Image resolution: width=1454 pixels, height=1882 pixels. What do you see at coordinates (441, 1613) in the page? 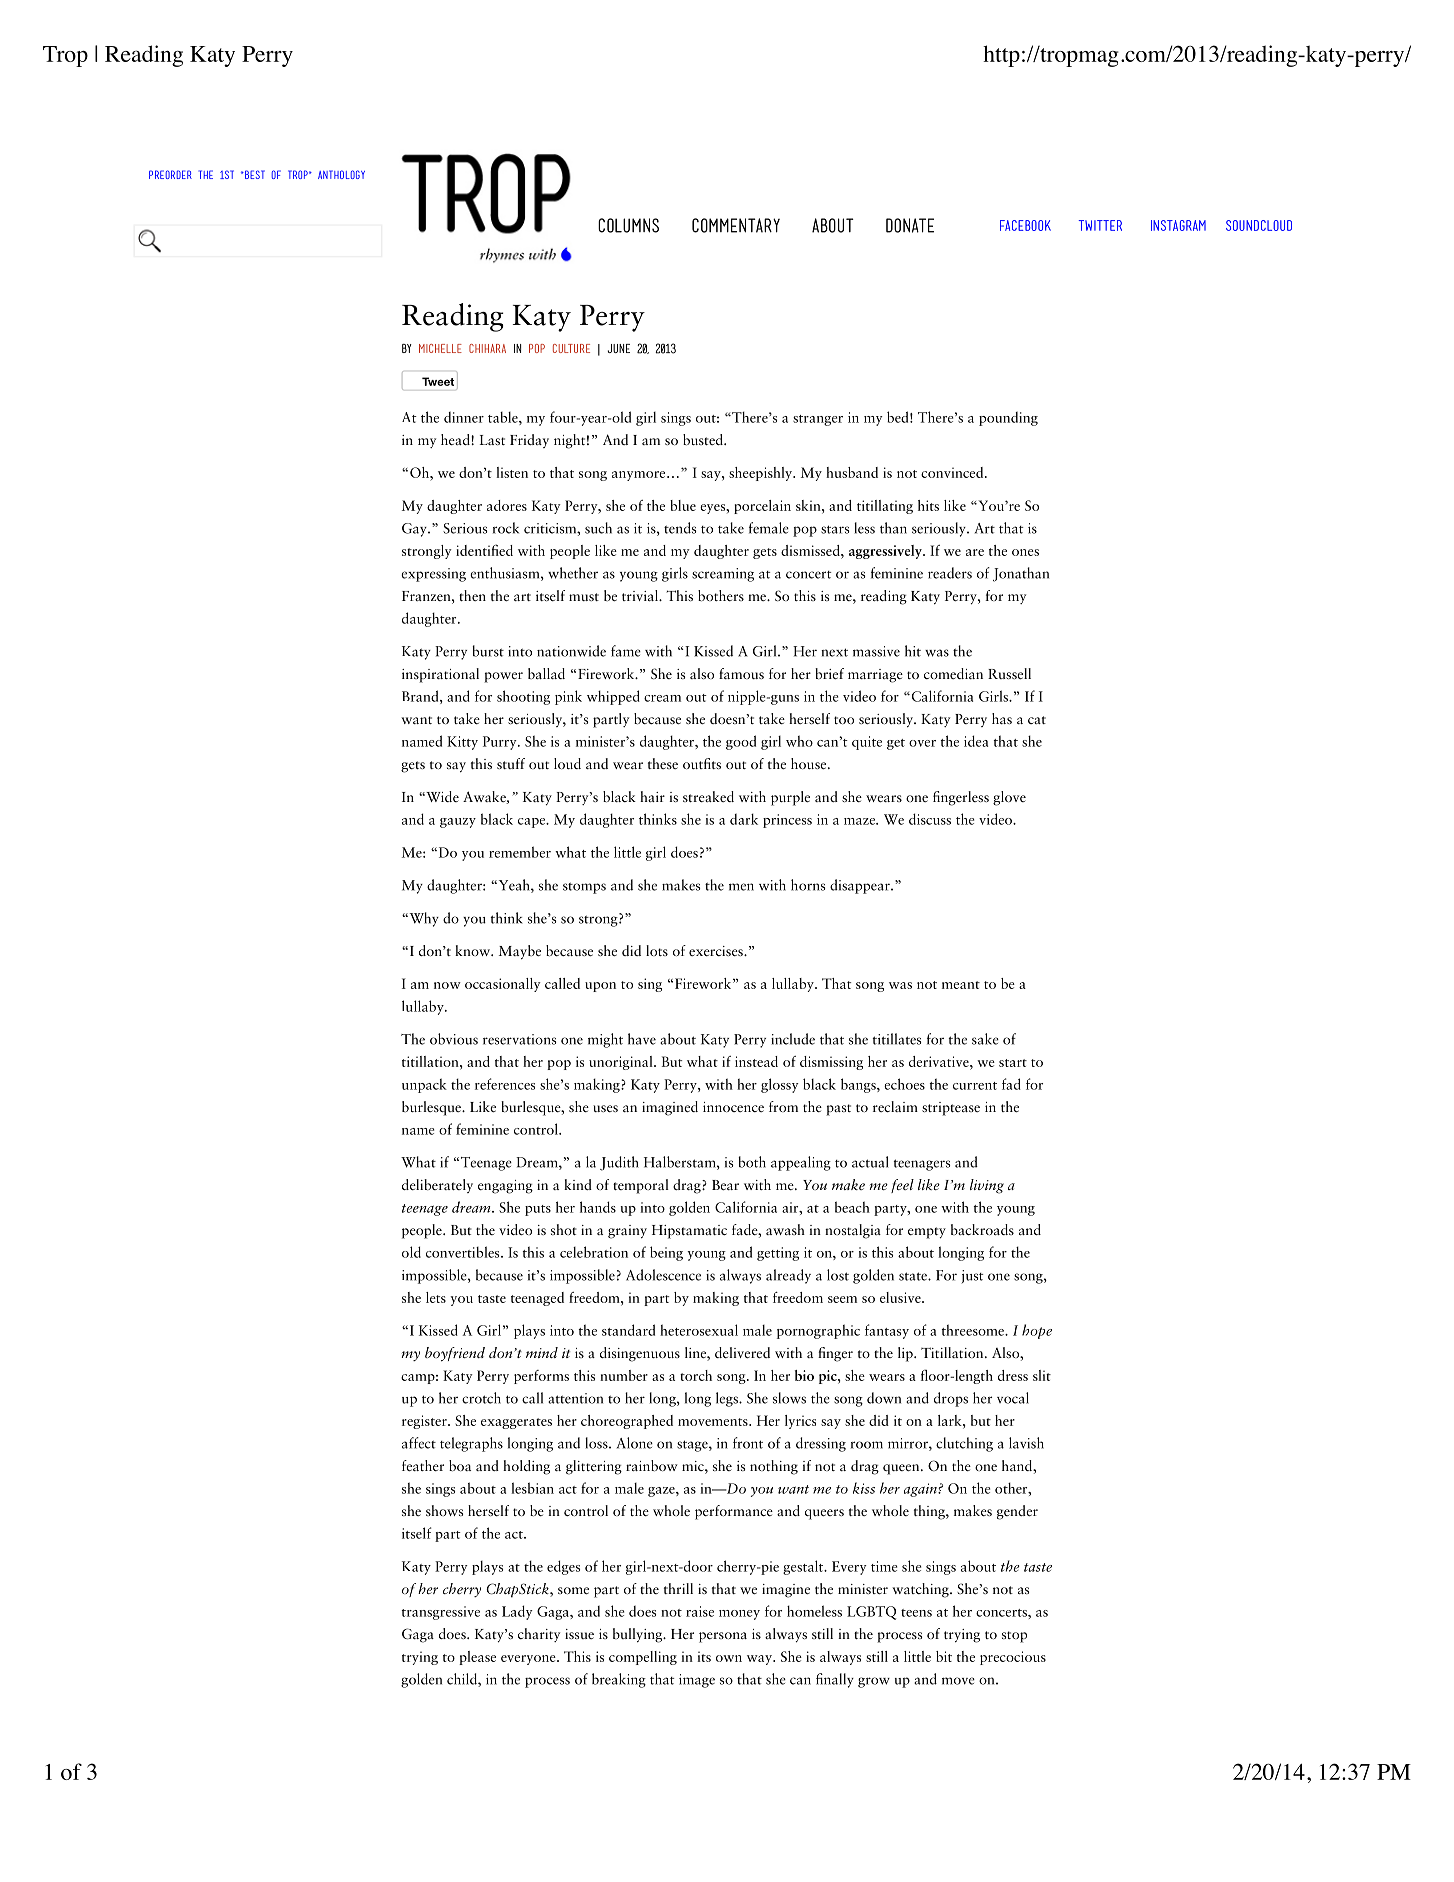
I see `transgressive` at bounding box center [441, 1613].
